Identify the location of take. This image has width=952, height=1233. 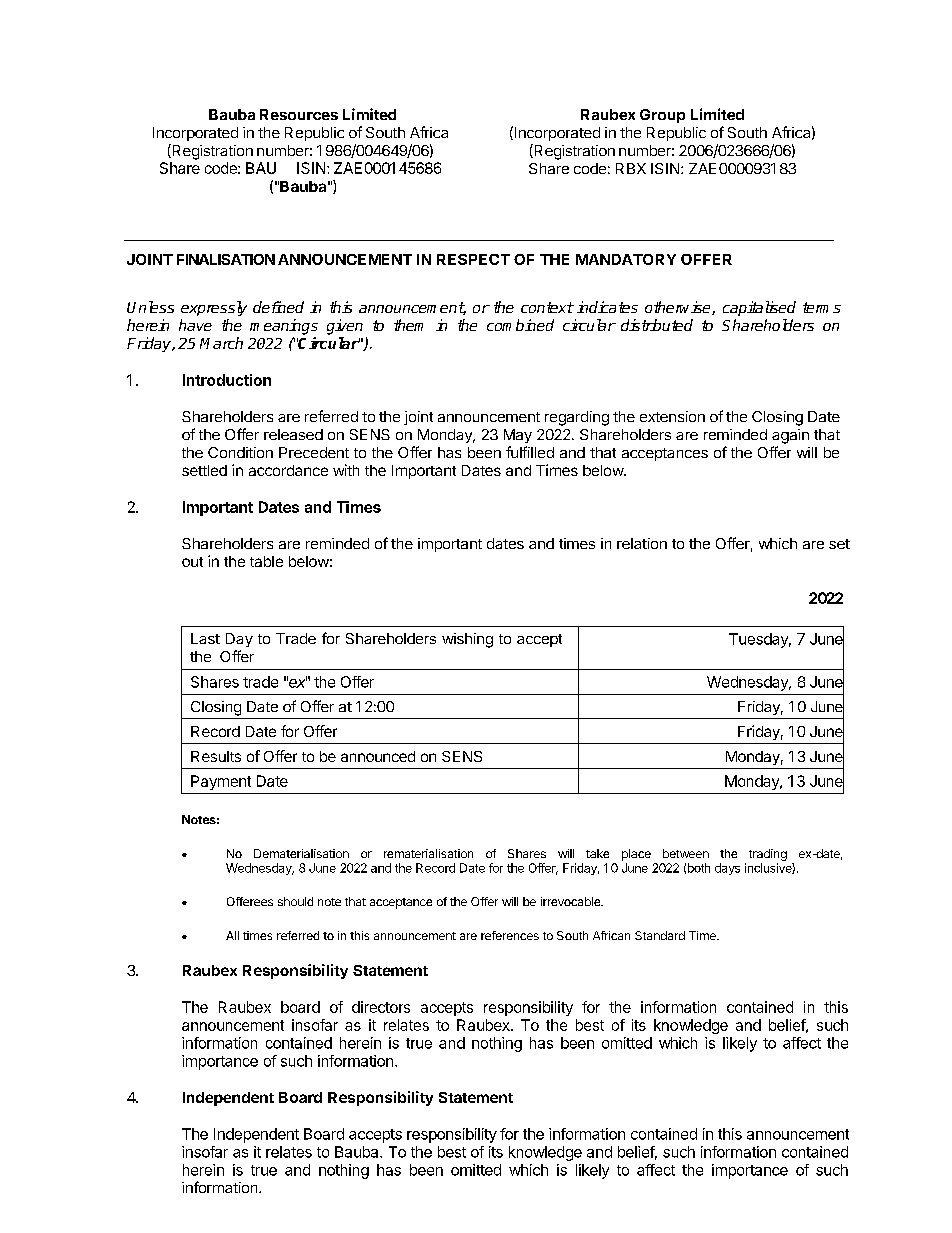
(597, 853).
